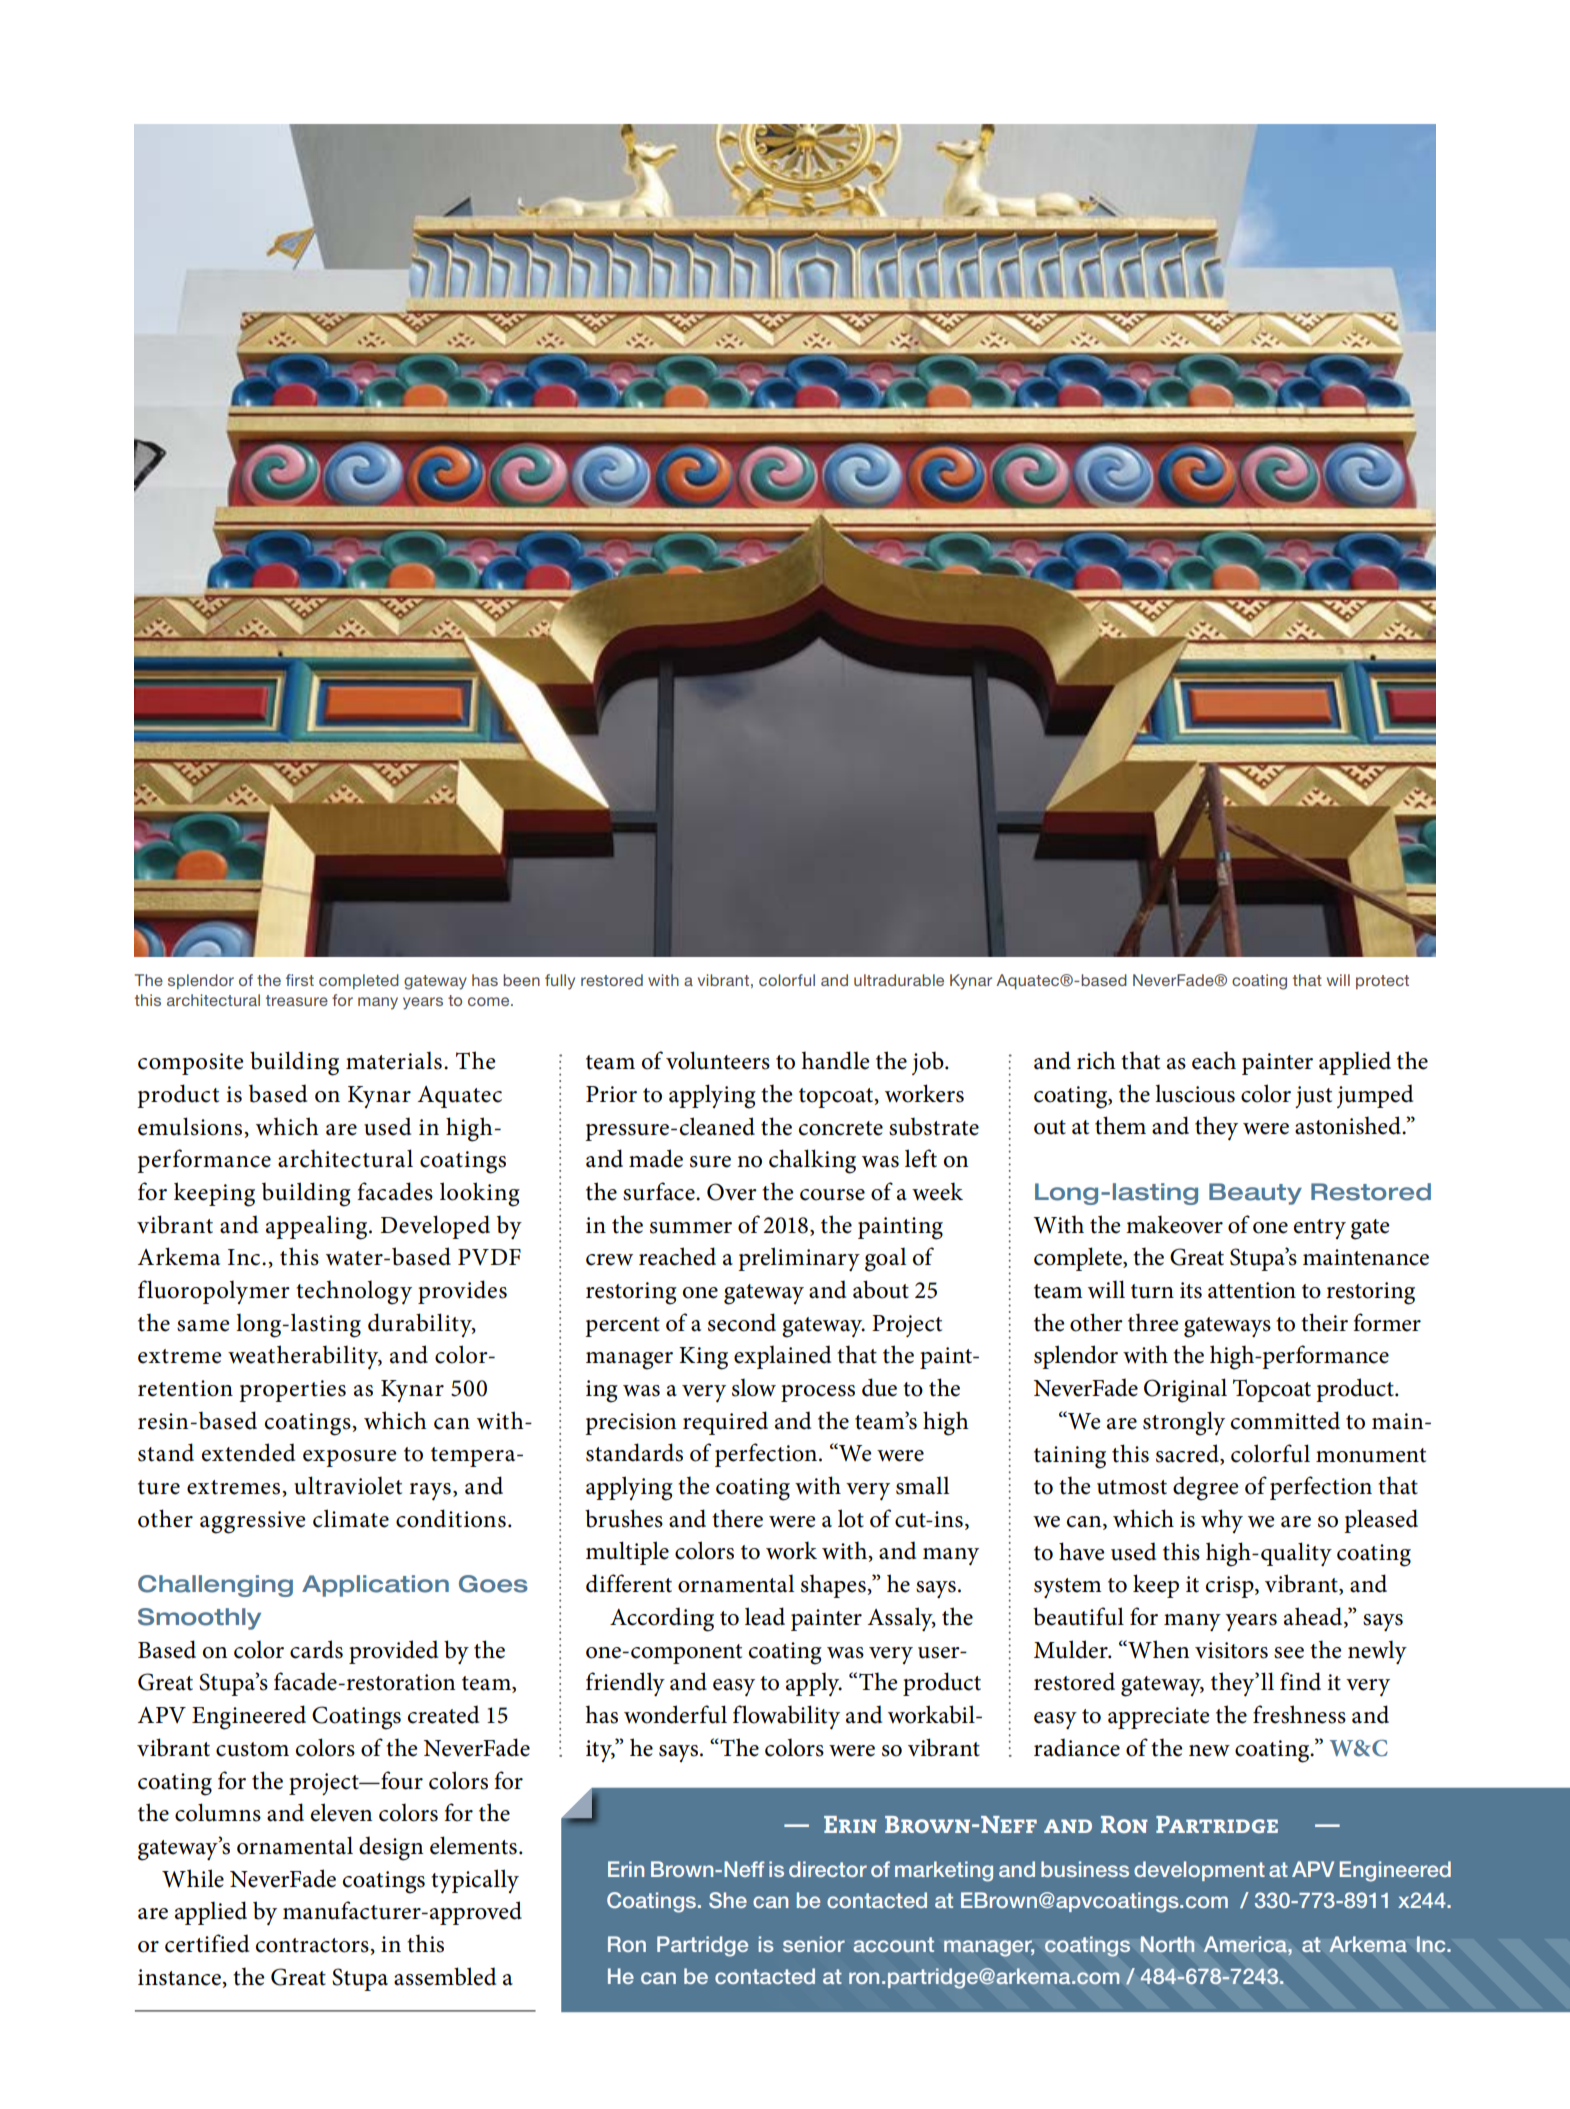  What do you see at coordinates (1206, 1488) in the image?
I see `degree` at bounding box center [1206, 1488].
